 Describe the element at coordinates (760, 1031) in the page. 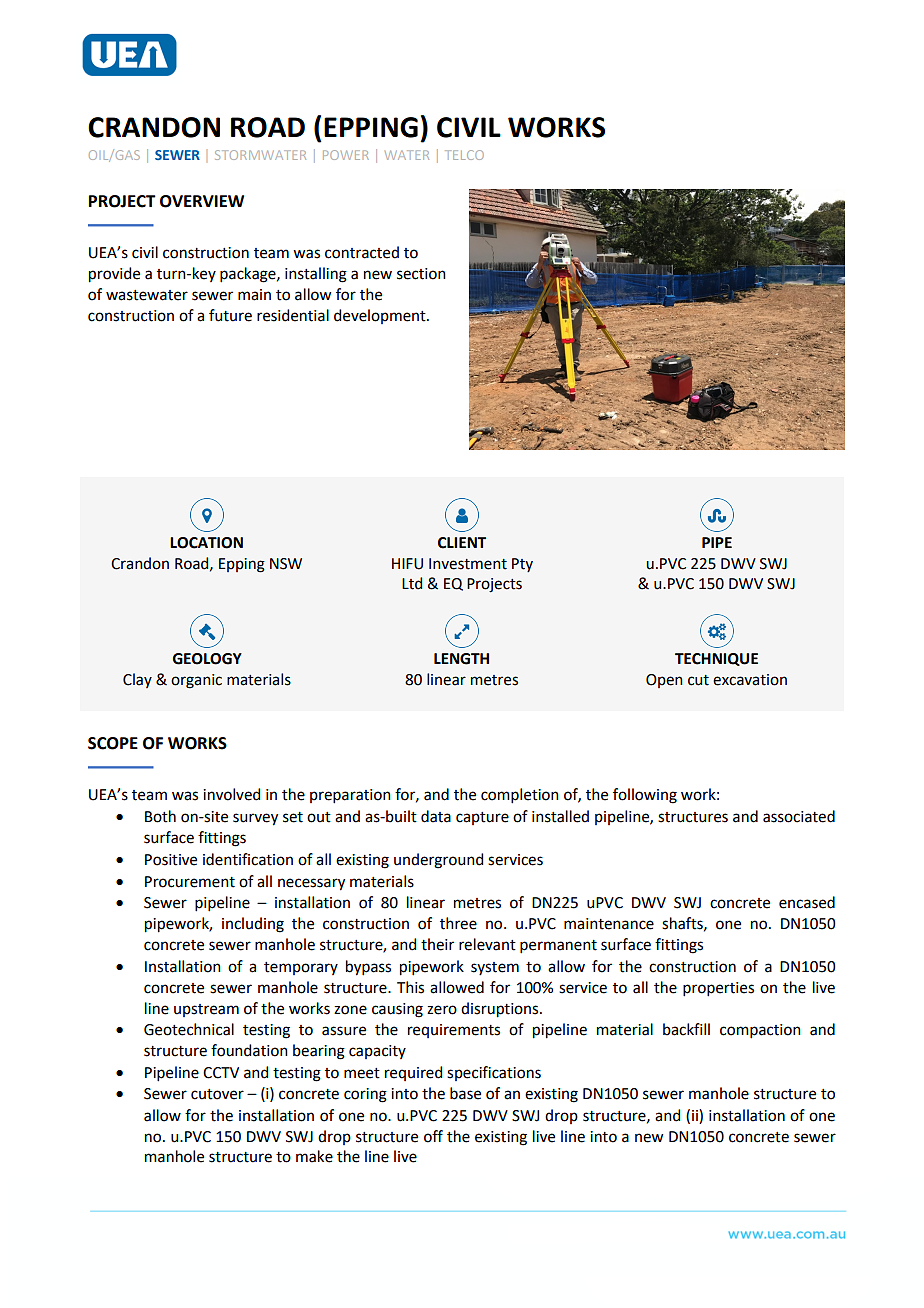

I see `compaction` at that location.
